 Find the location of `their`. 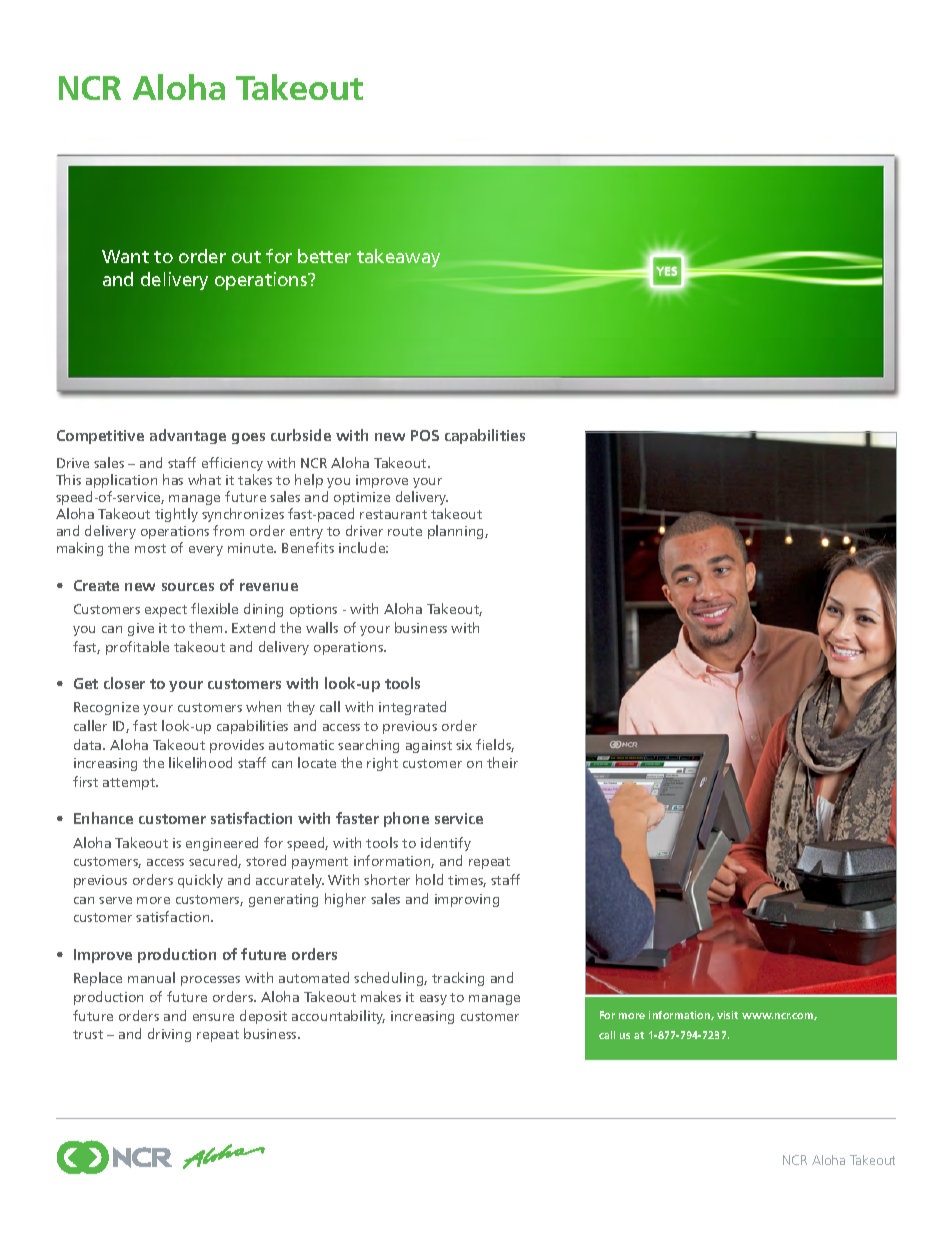

their is located at coordinates (502, 762).
